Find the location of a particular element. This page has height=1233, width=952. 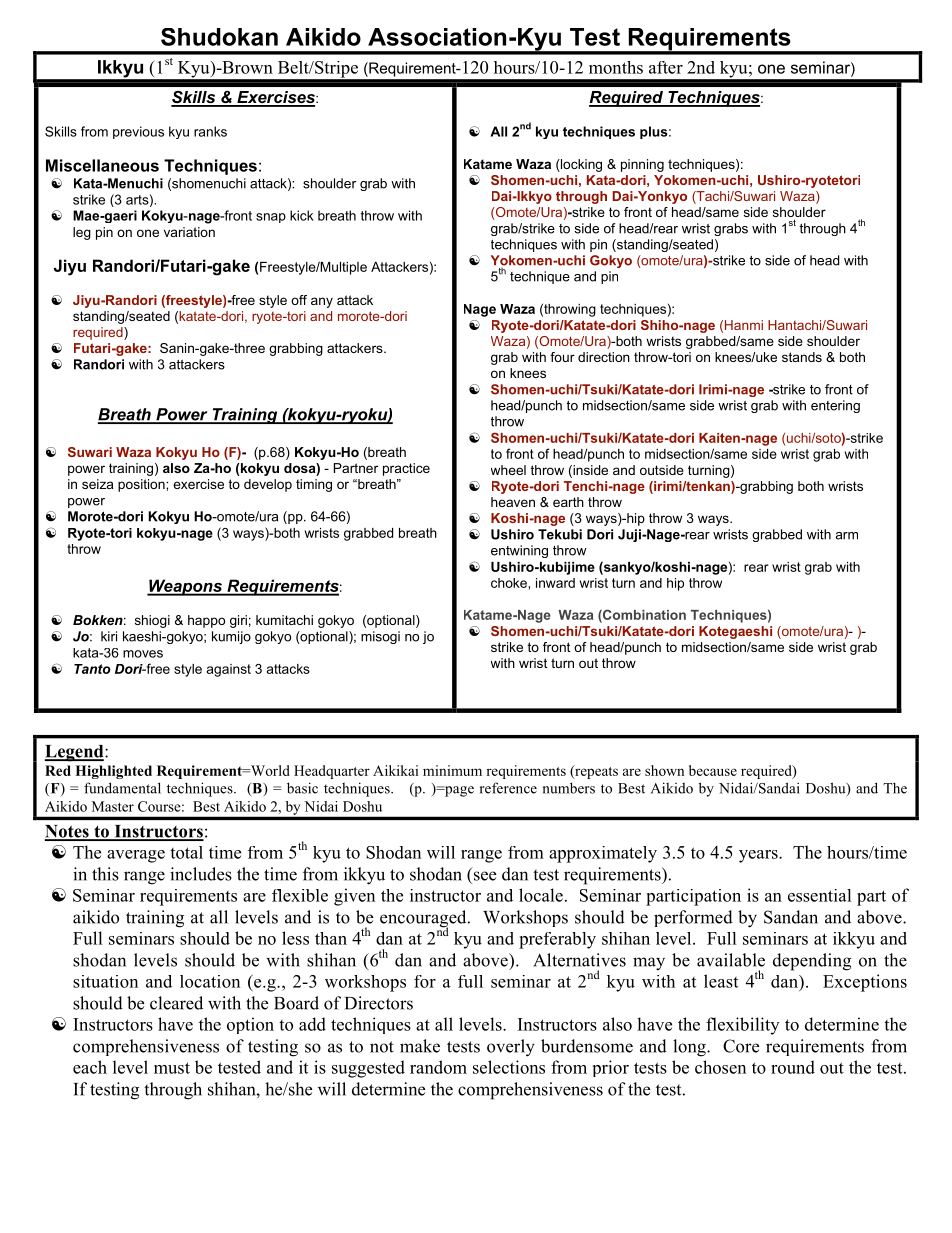

choke is located at coordinates (510, 583).
